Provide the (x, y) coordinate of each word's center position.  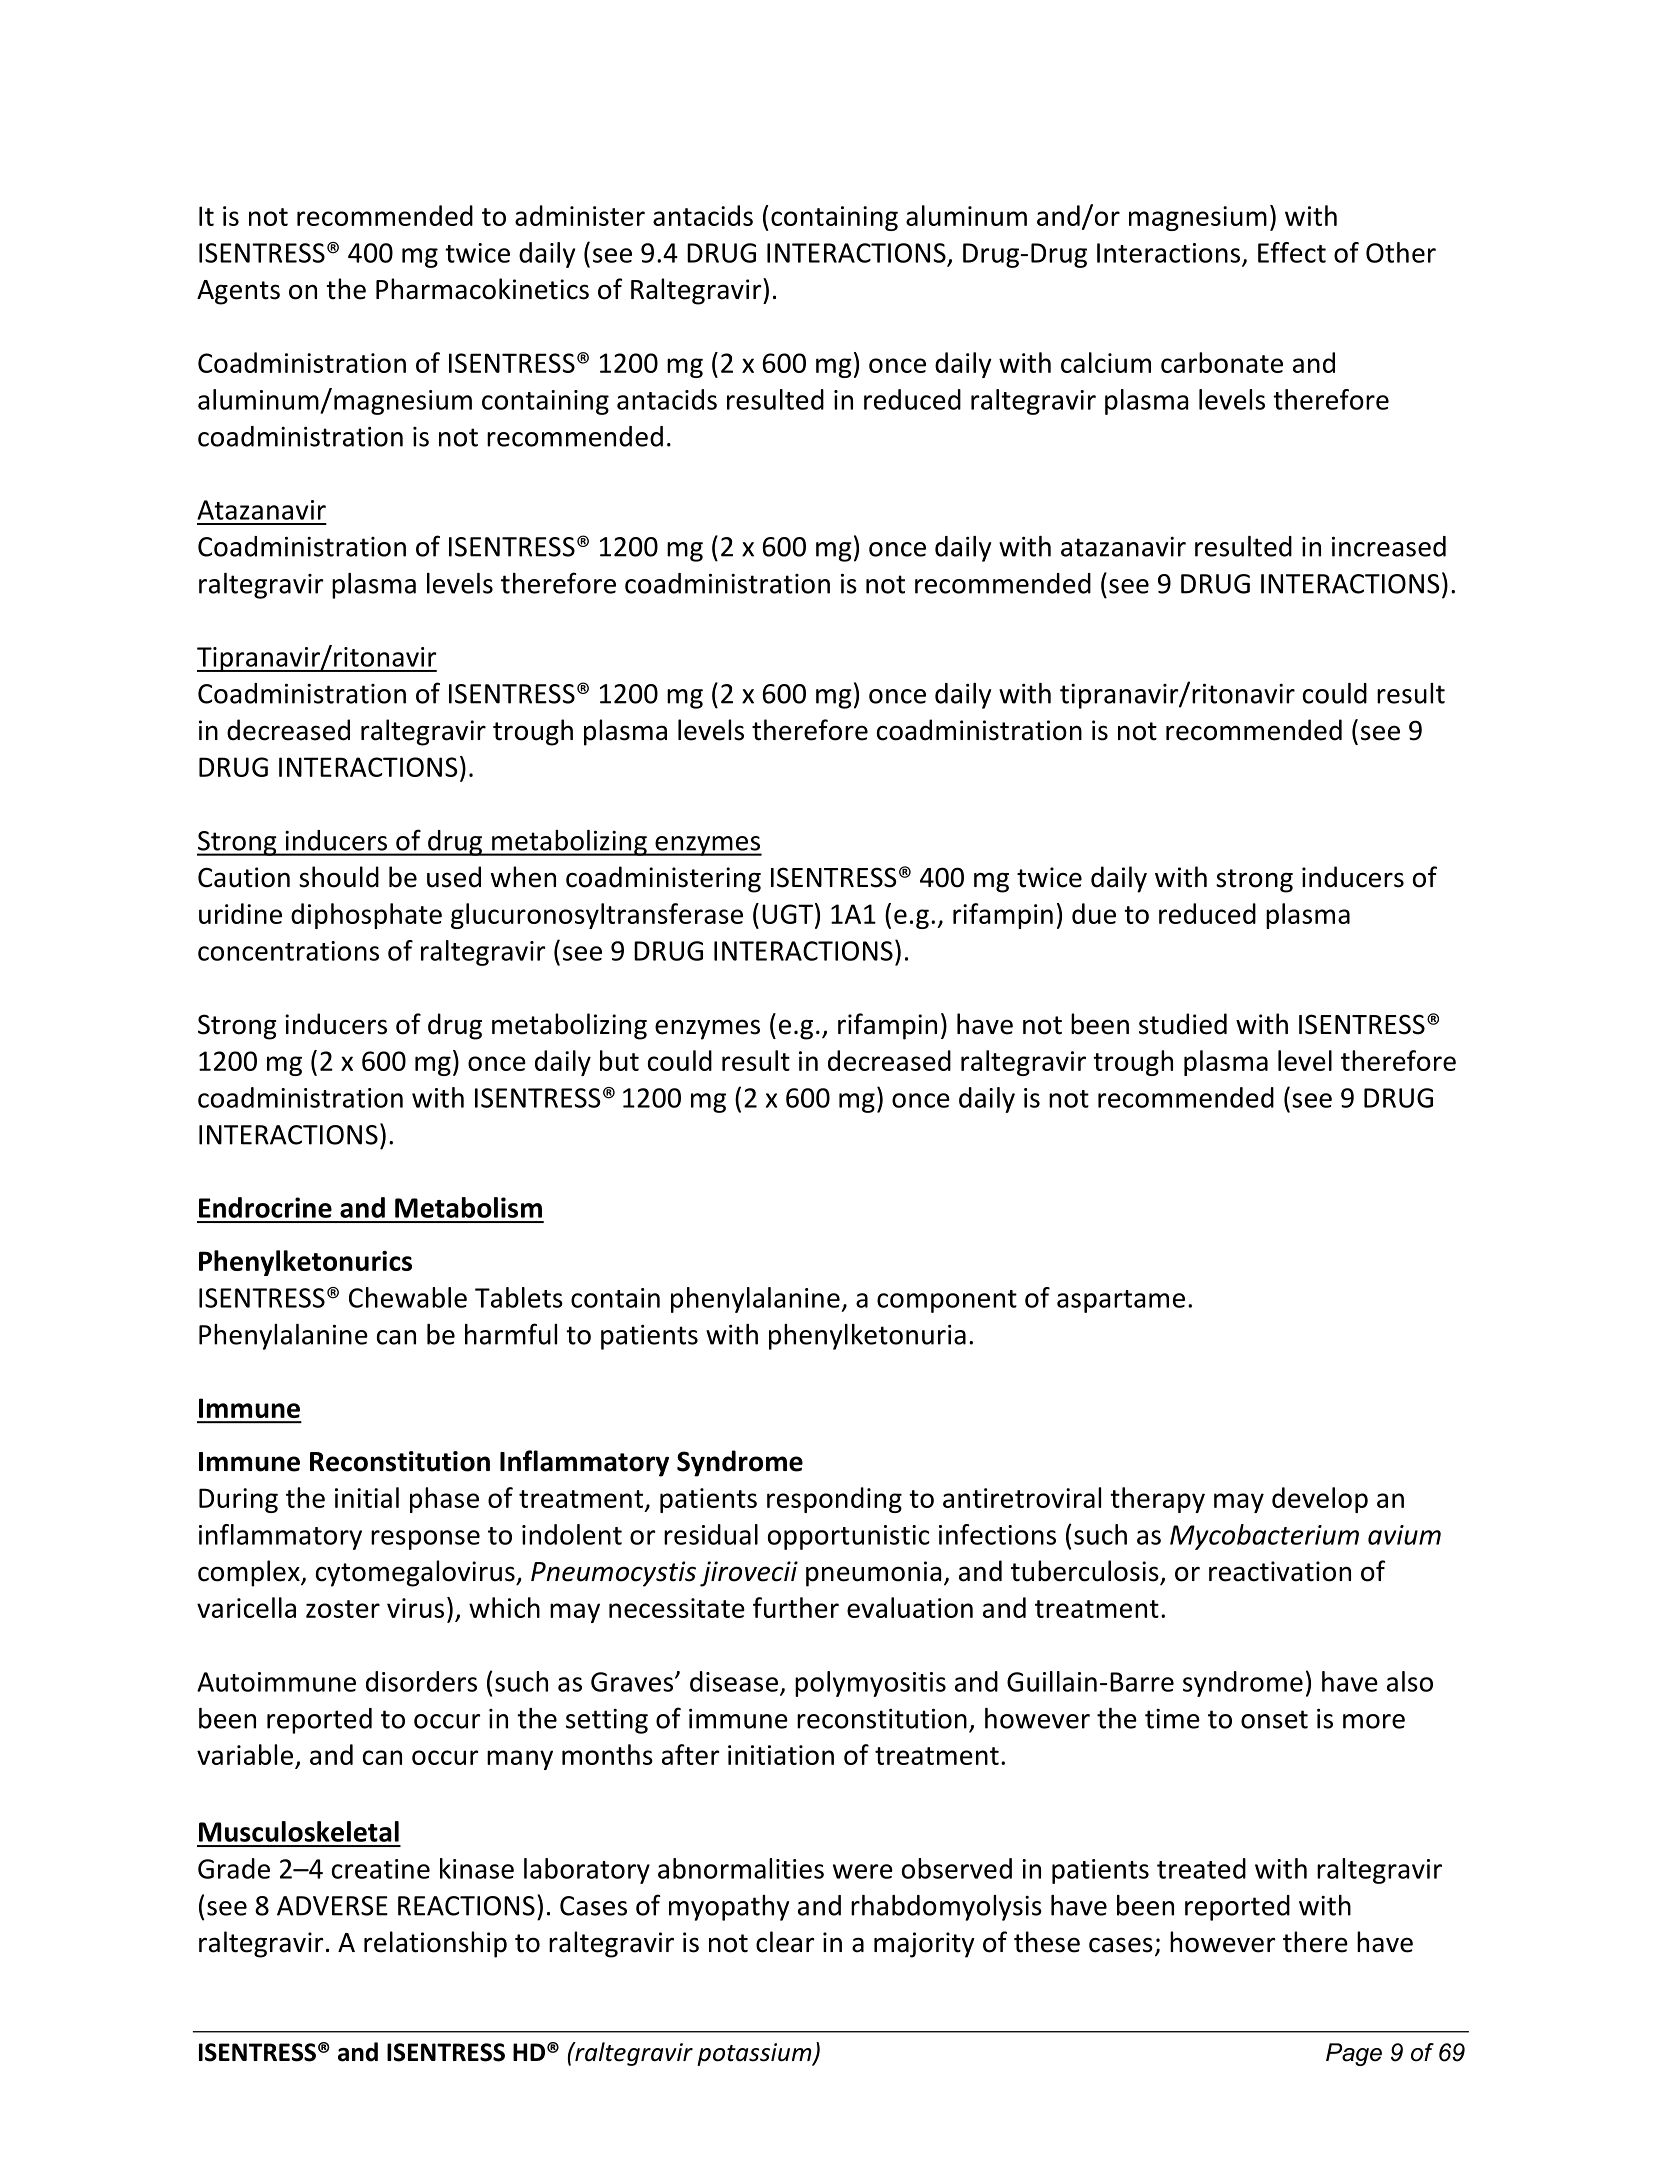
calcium (1106, 362)
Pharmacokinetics (482, 289)
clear (785, 1942)
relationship (435, 1944)
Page (1354, 2054)
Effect (1292, 252)
